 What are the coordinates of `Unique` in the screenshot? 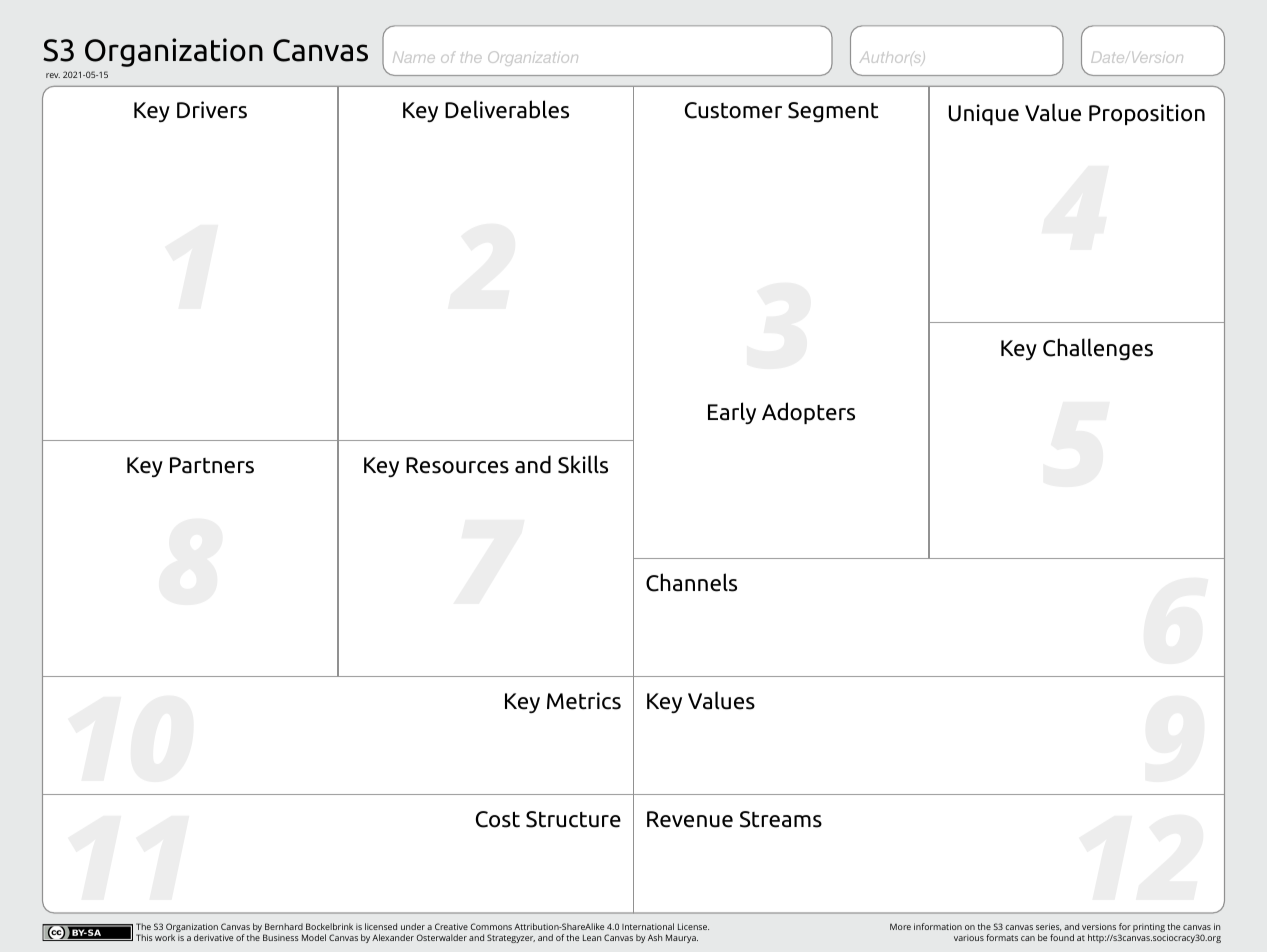 It's located at (984, 114).
